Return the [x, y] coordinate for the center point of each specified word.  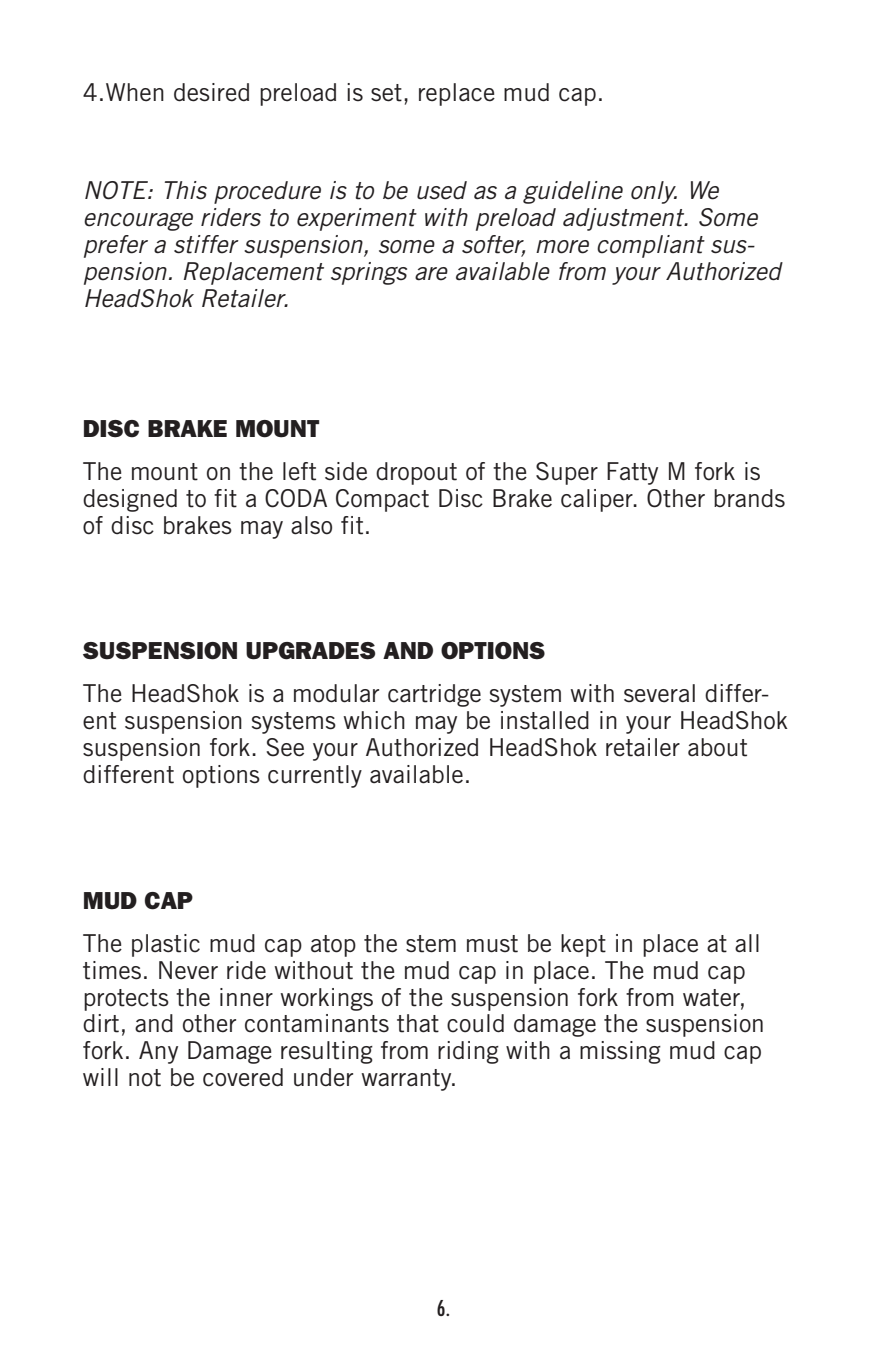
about [717, 747]
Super [567, 473]
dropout [416, 473]
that [418, 1023]
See [285, 747]
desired [211, 92]
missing [620, 1052]
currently [315, 776]
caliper [598, 500]
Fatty [632, 473]
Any [158, 1052]
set [386, 93]
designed [130, 500]
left [299, 471]
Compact [382, 500]
